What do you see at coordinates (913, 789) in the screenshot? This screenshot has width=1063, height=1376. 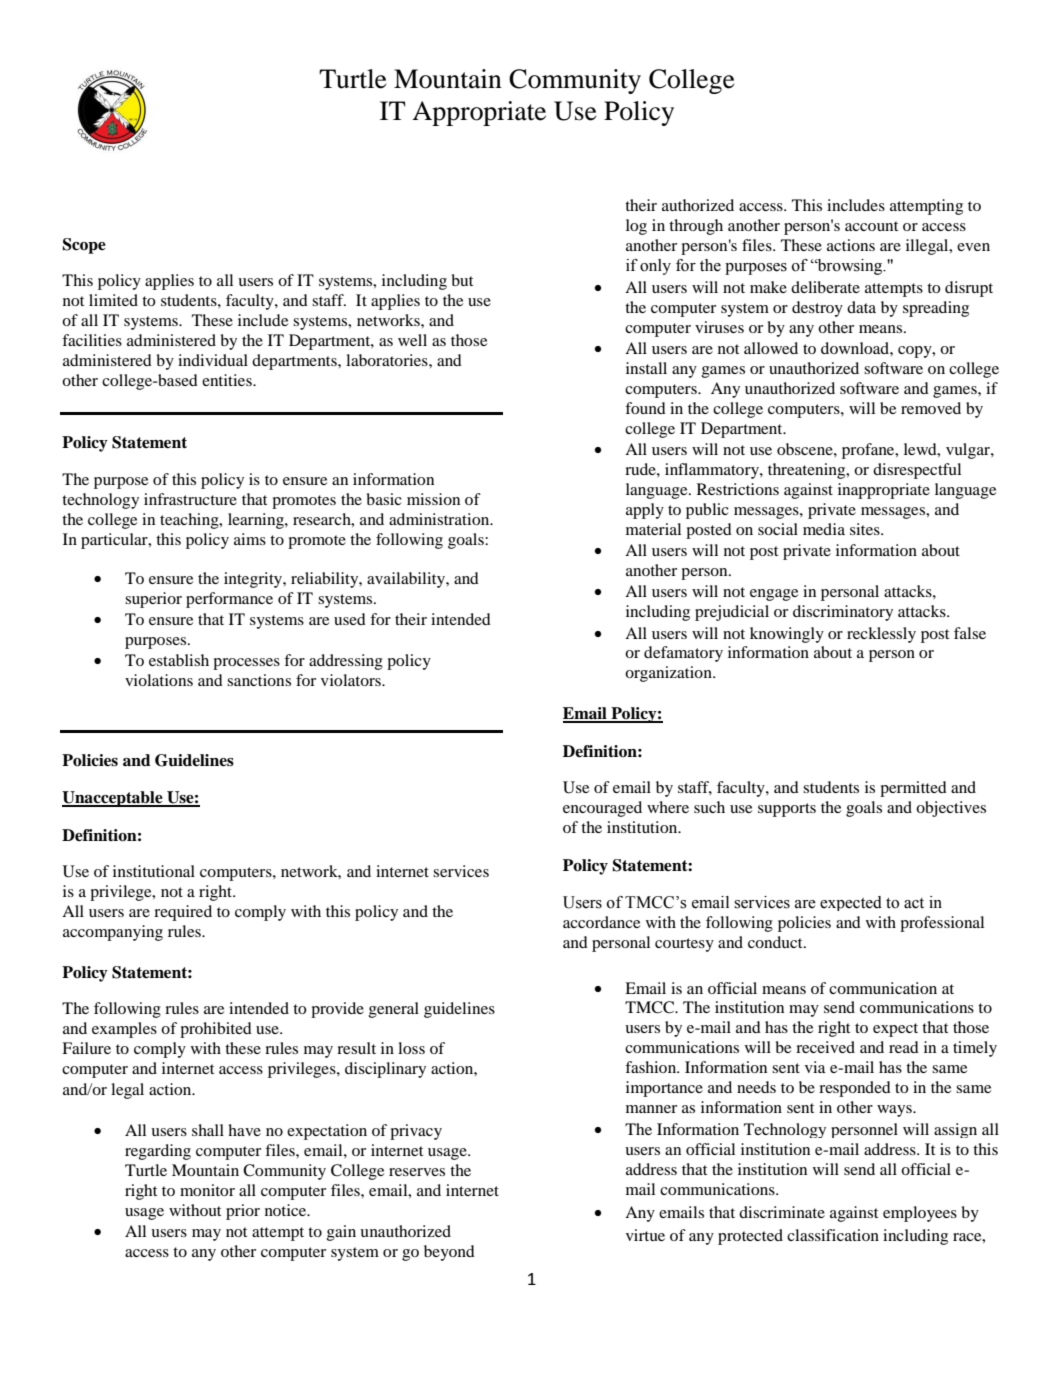 I see `permitted` at bounding box center [913, 789].
